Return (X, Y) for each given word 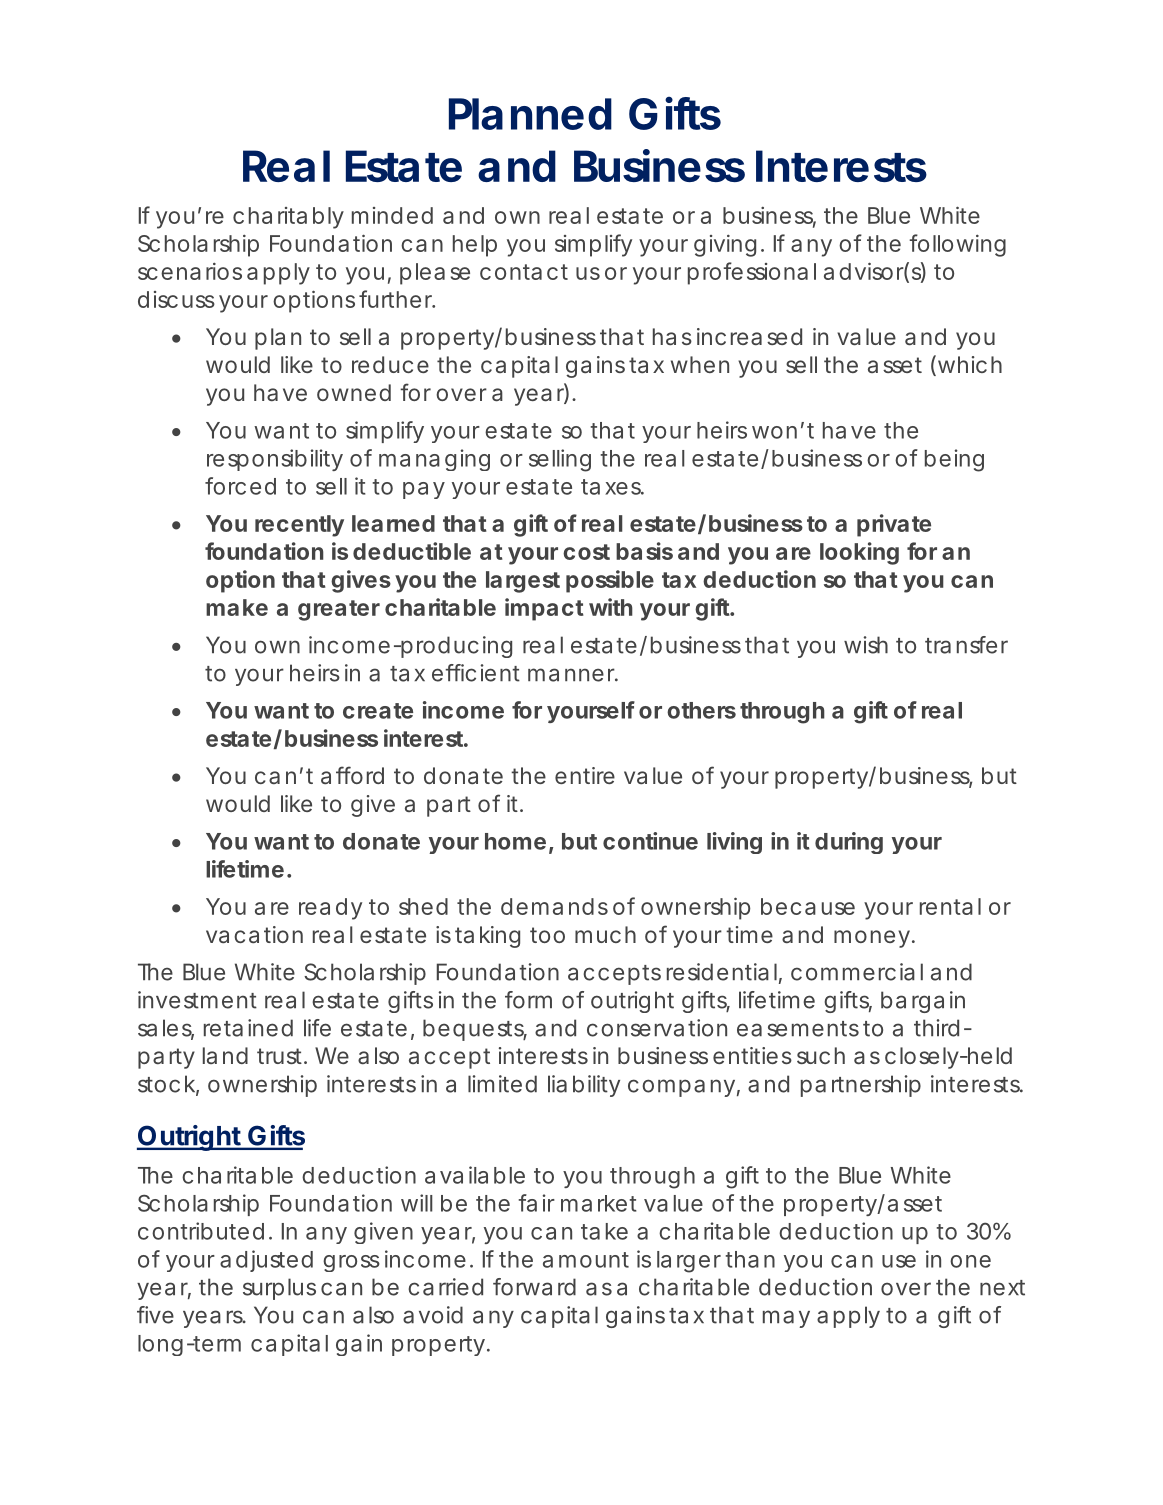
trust (281, 1056)
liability (584, 1086)
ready (330, 909)
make (237, 607)
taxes (612, 487)
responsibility (275, 460)
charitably (288, 218)
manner (573, 675)
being (954, 460)
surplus (279, 1289)
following (957, 245)
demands (554, 906)
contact (524, 272)
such (821, 1055)
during (849, 843)
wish (866, 645)
